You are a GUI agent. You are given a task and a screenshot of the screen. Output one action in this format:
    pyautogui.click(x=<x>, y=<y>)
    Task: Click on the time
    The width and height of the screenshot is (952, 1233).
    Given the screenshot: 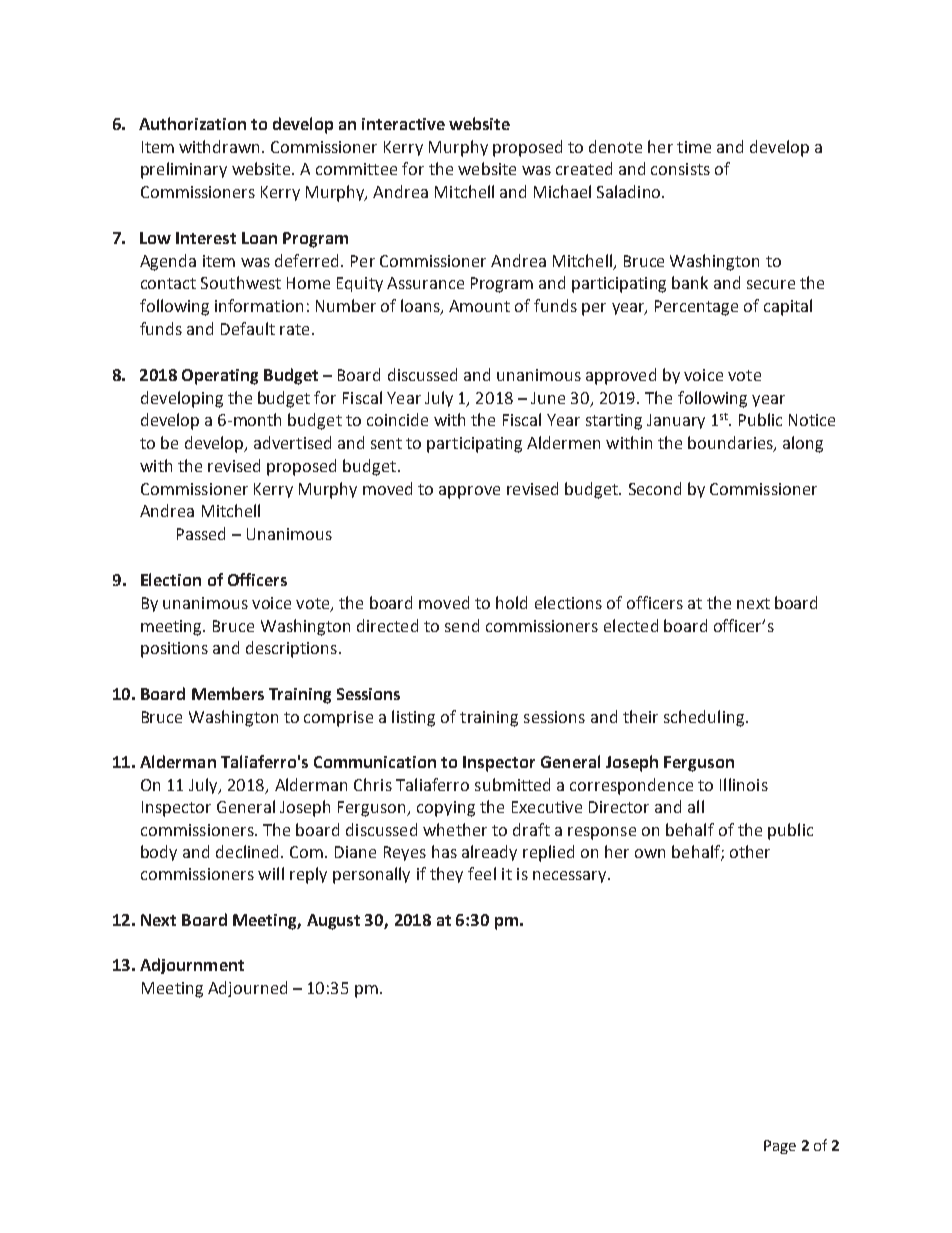 What is the action you would take?
    pyautogui.click(x=694, y=147)
